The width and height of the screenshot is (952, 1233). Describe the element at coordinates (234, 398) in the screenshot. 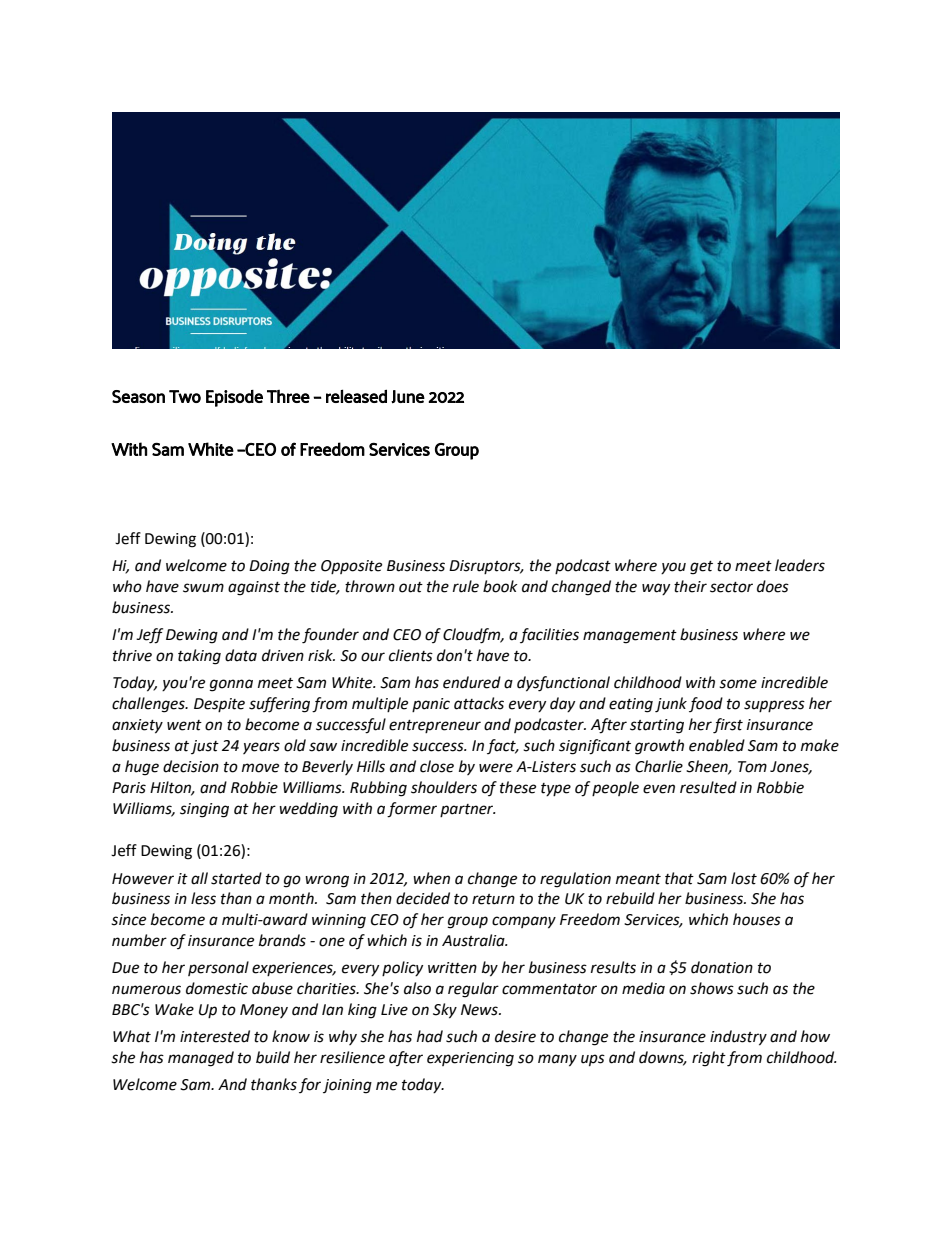

I see `Episode` at that location.
